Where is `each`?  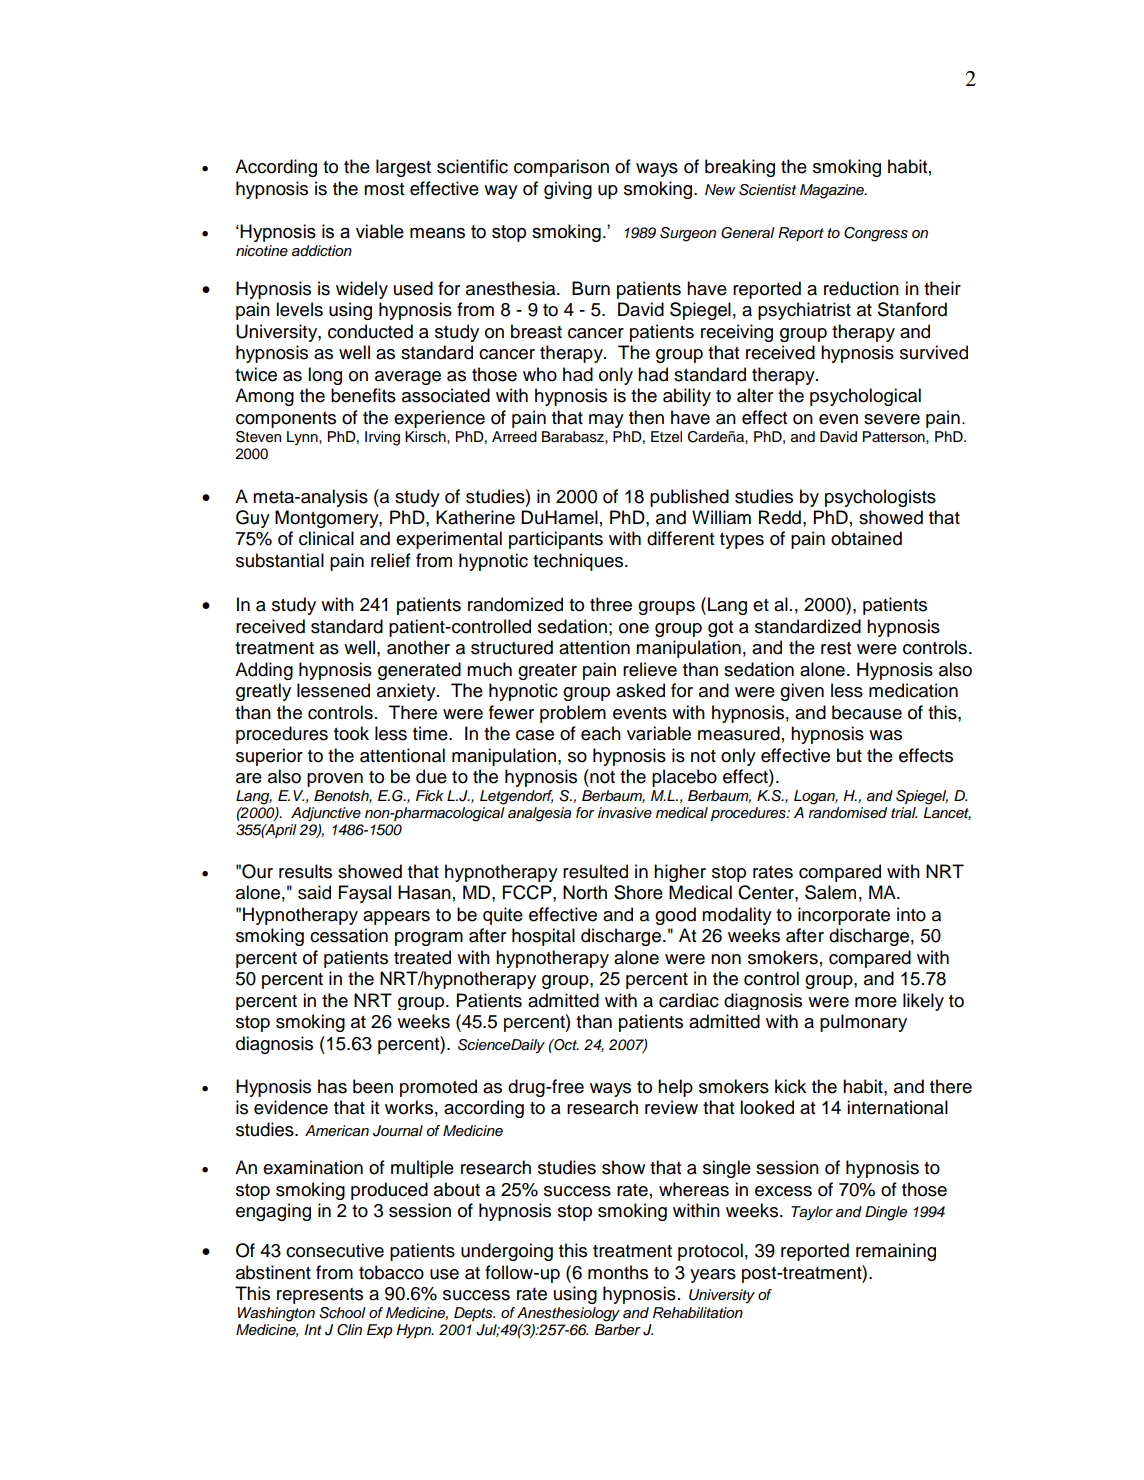 each is located at coordinates (601, 733).
